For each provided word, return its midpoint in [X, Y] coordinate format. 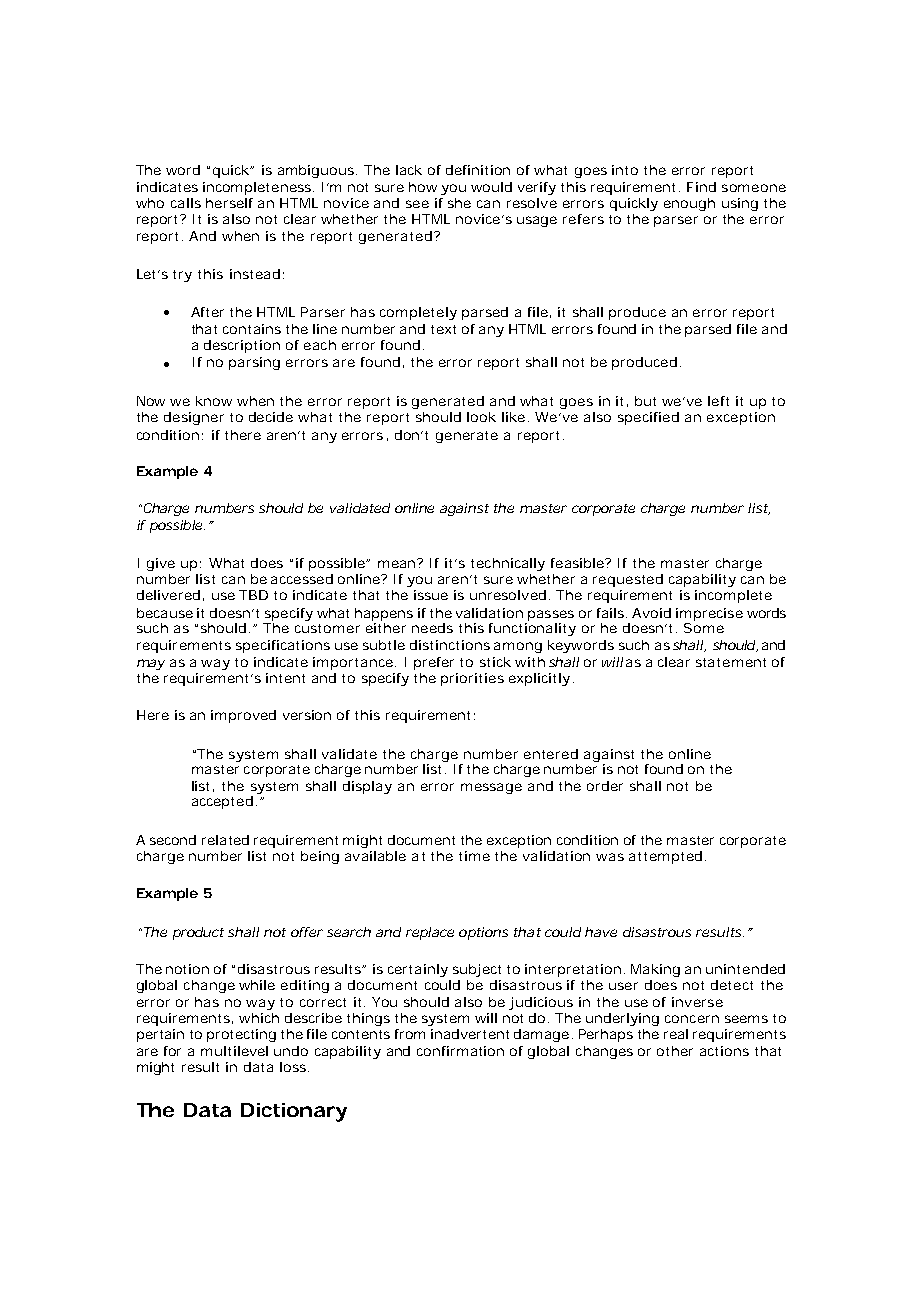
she [459, 203]
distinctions [450, 645]
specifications [283, 646]
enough [689, 204]
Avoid [651, 613]
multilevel [234, 1051]
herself [229, 203]
